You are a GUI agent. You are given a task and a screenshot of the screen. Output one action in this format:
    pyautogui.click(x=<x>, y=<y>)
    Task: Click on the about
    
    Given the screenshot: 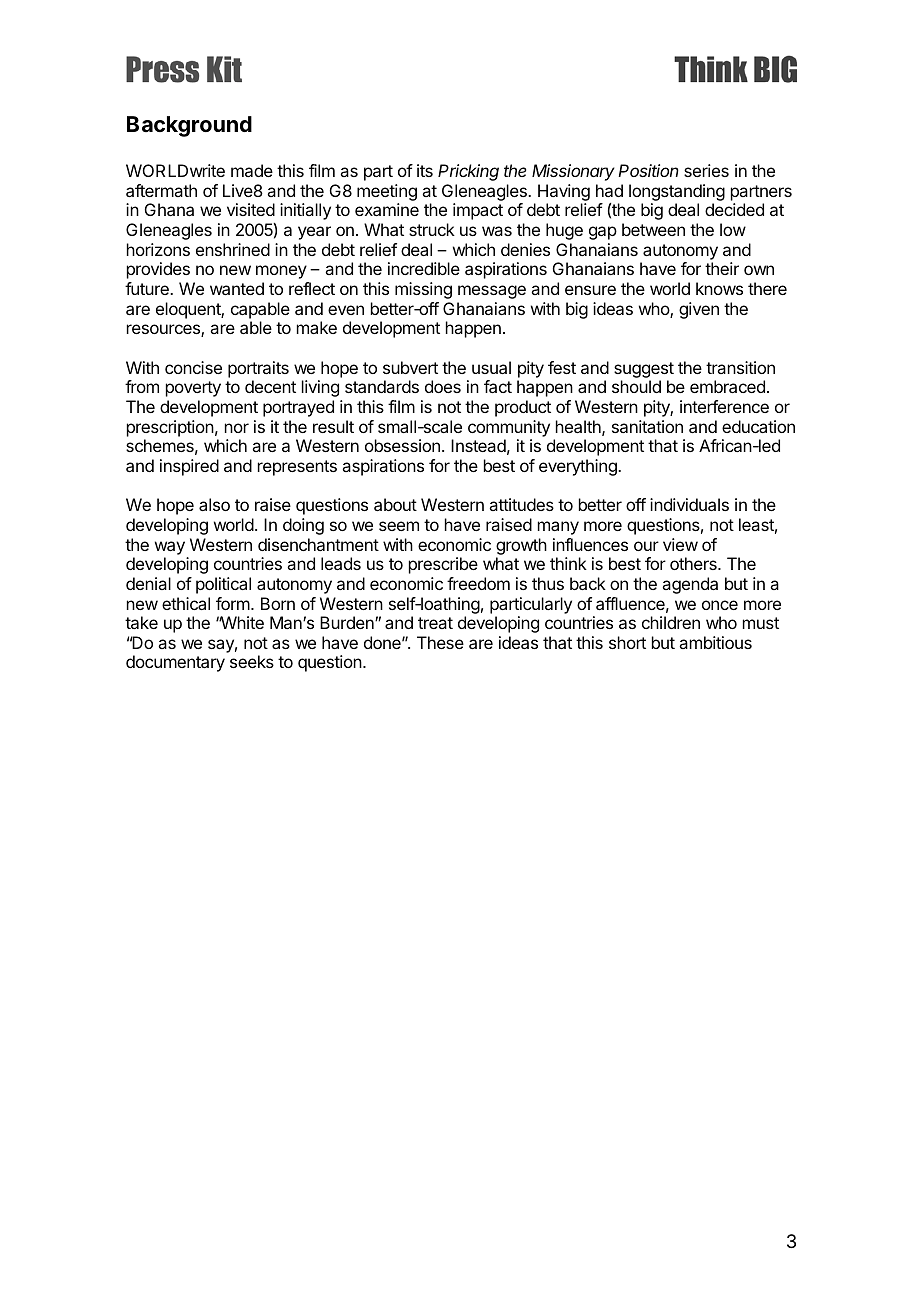 What is the action you would take?
    pyautogui.click(x=395, y=504)
